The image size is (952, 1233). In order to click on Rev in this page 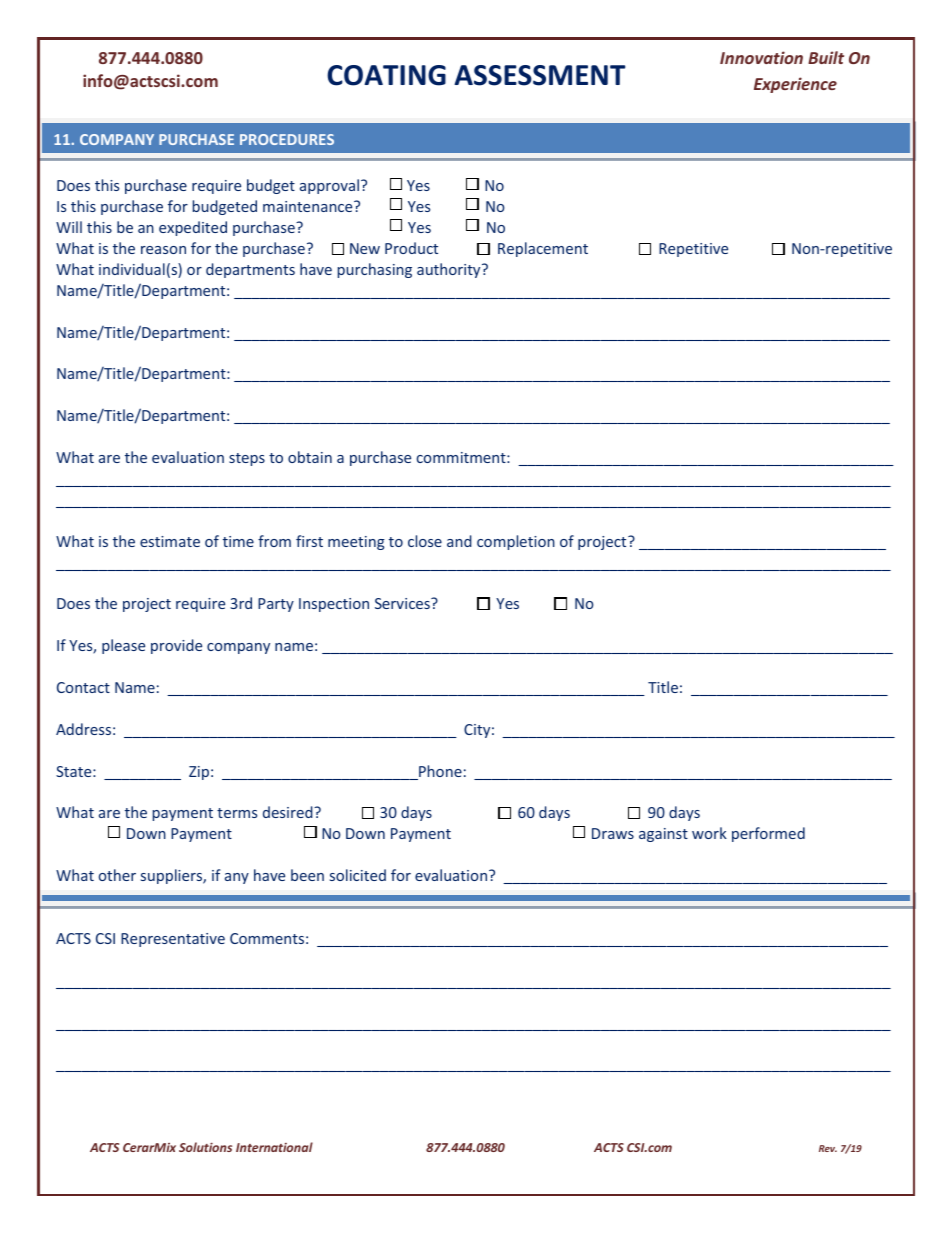, I will do `click(828, 1148)`.
